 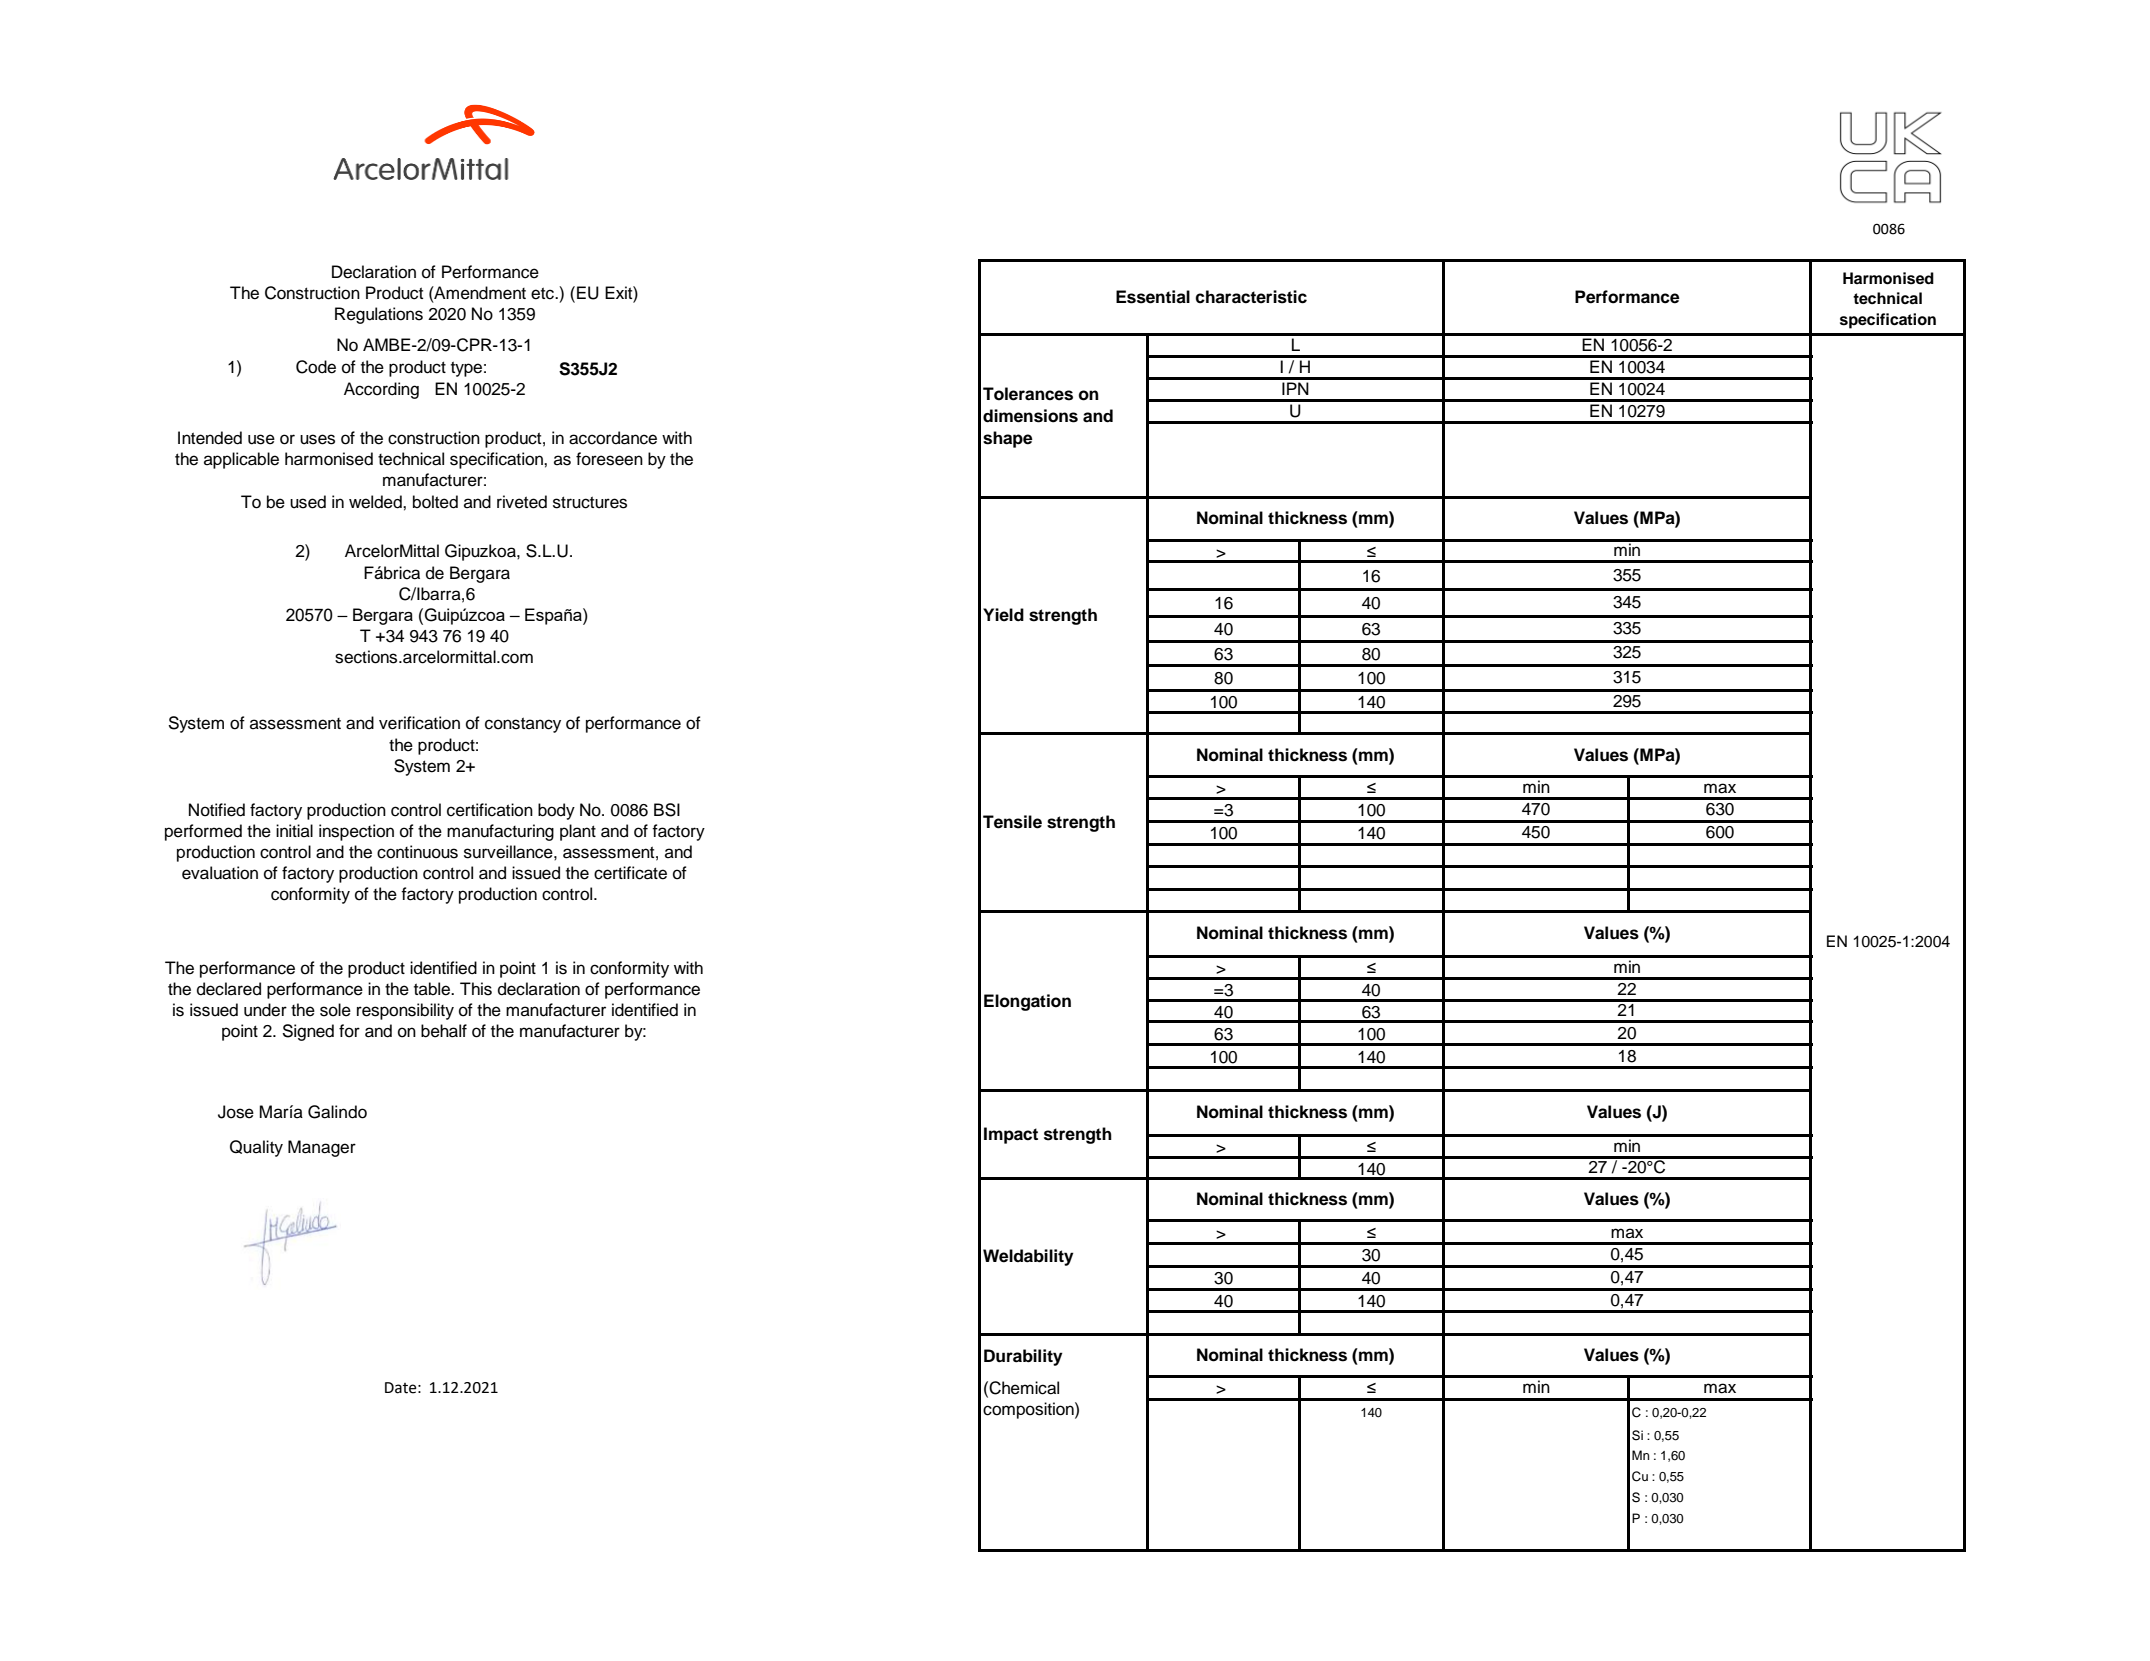 I want to click on sole, so click(x=335, y=1010).
